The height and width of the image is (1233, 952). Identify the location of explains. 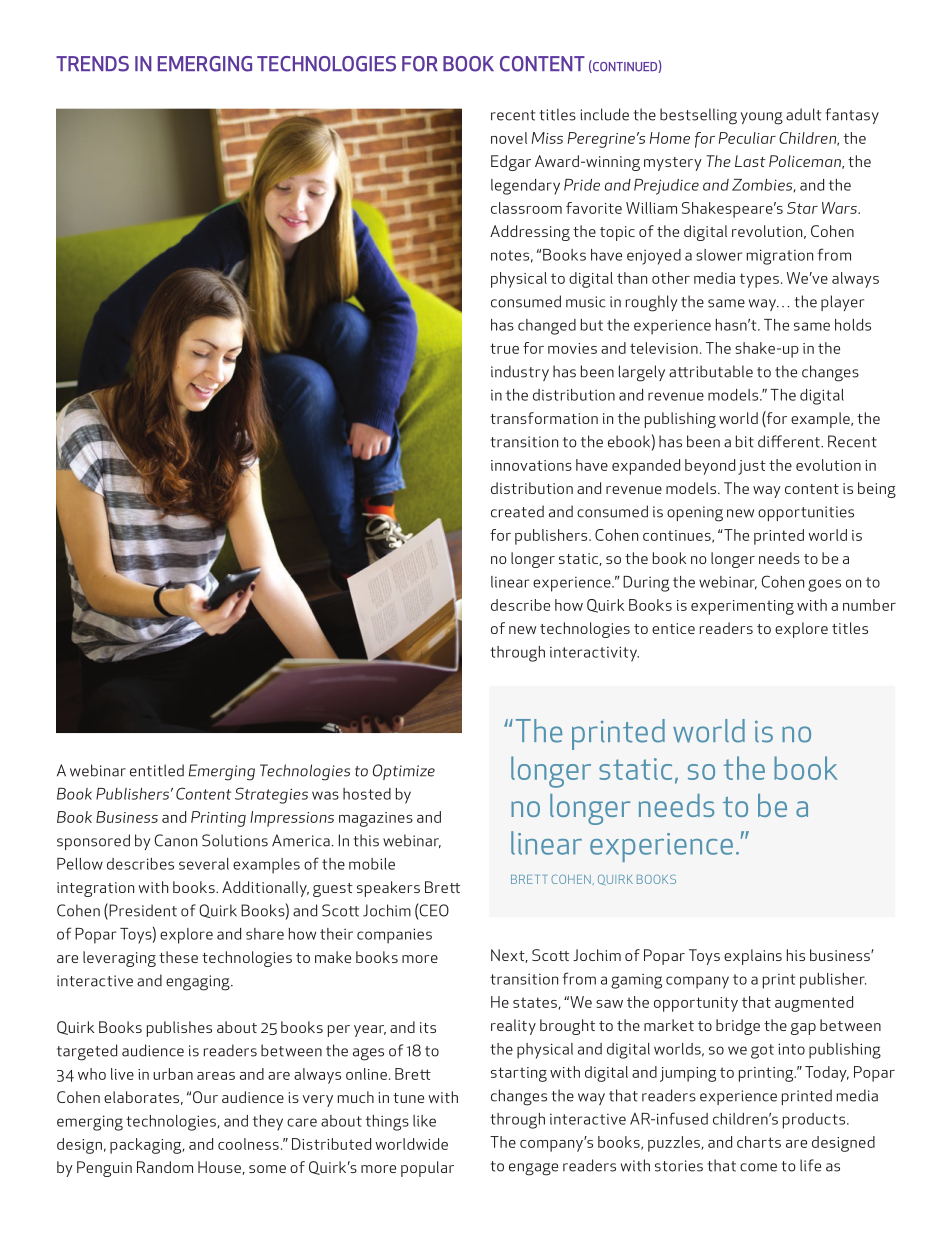
(753, 957).
